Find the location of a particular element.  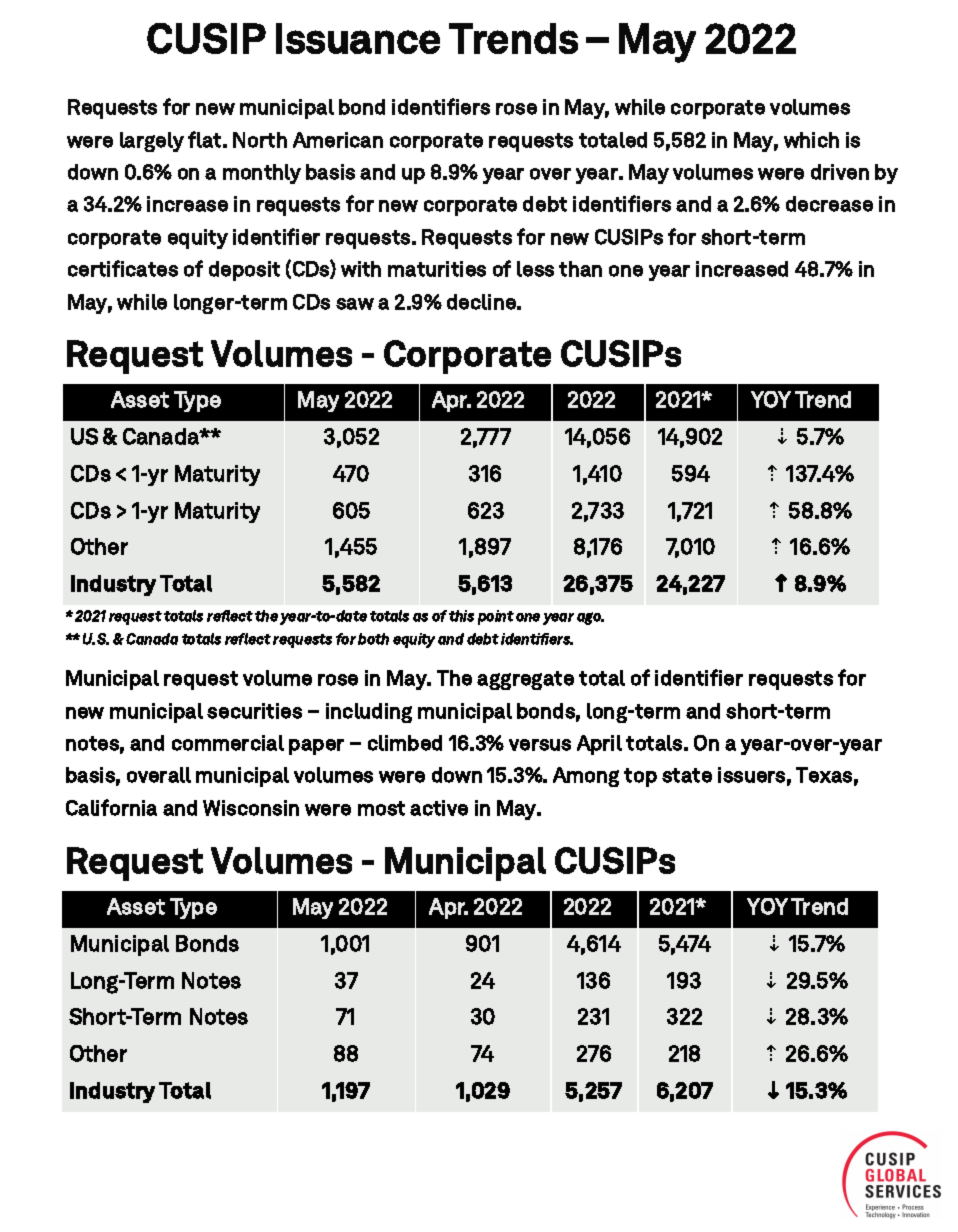

decrease is located at coordinates (829, 204).
